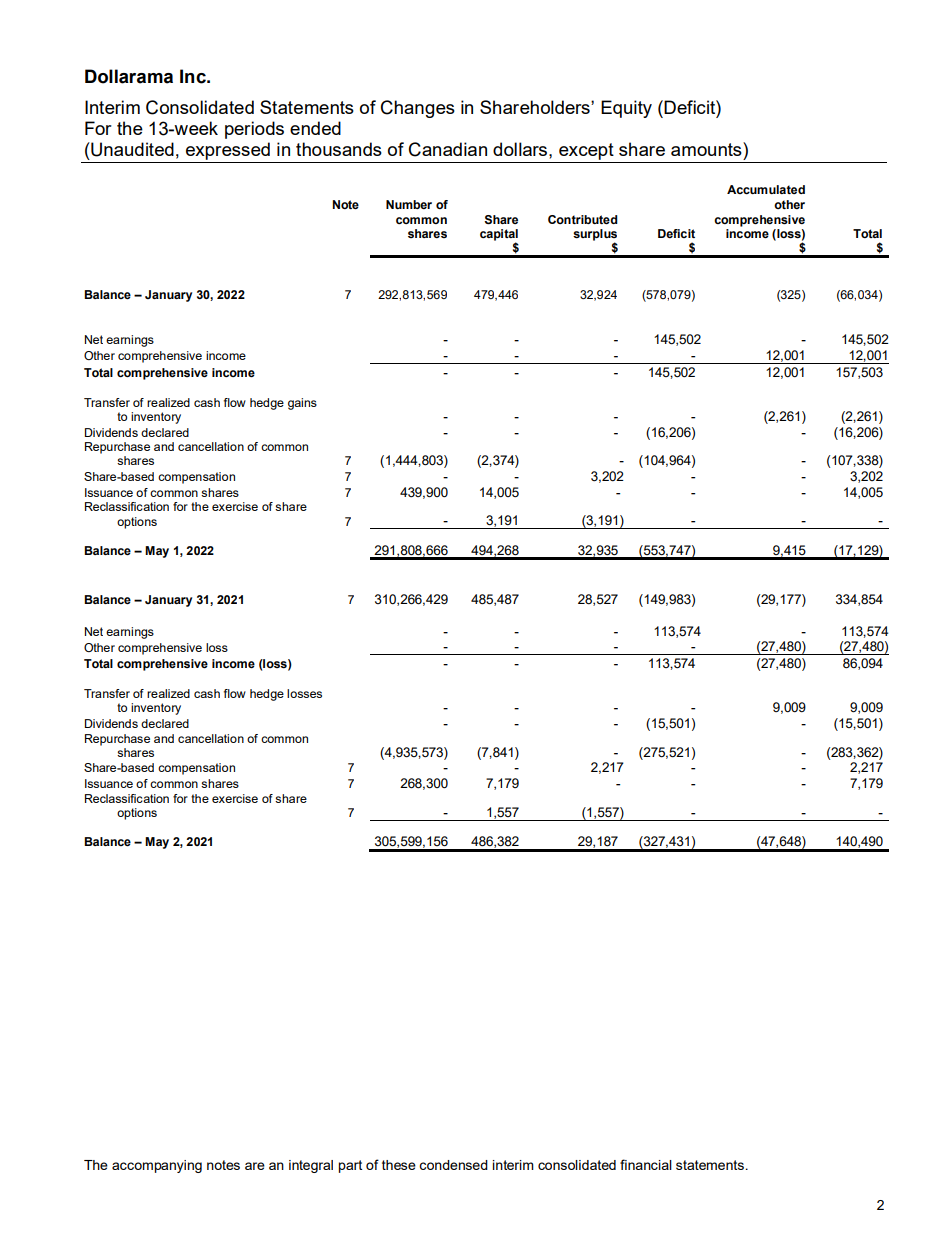 Image resolution: width=952 pixels, height=1233 pixels. I want to click on capital, so click(499, 236).
